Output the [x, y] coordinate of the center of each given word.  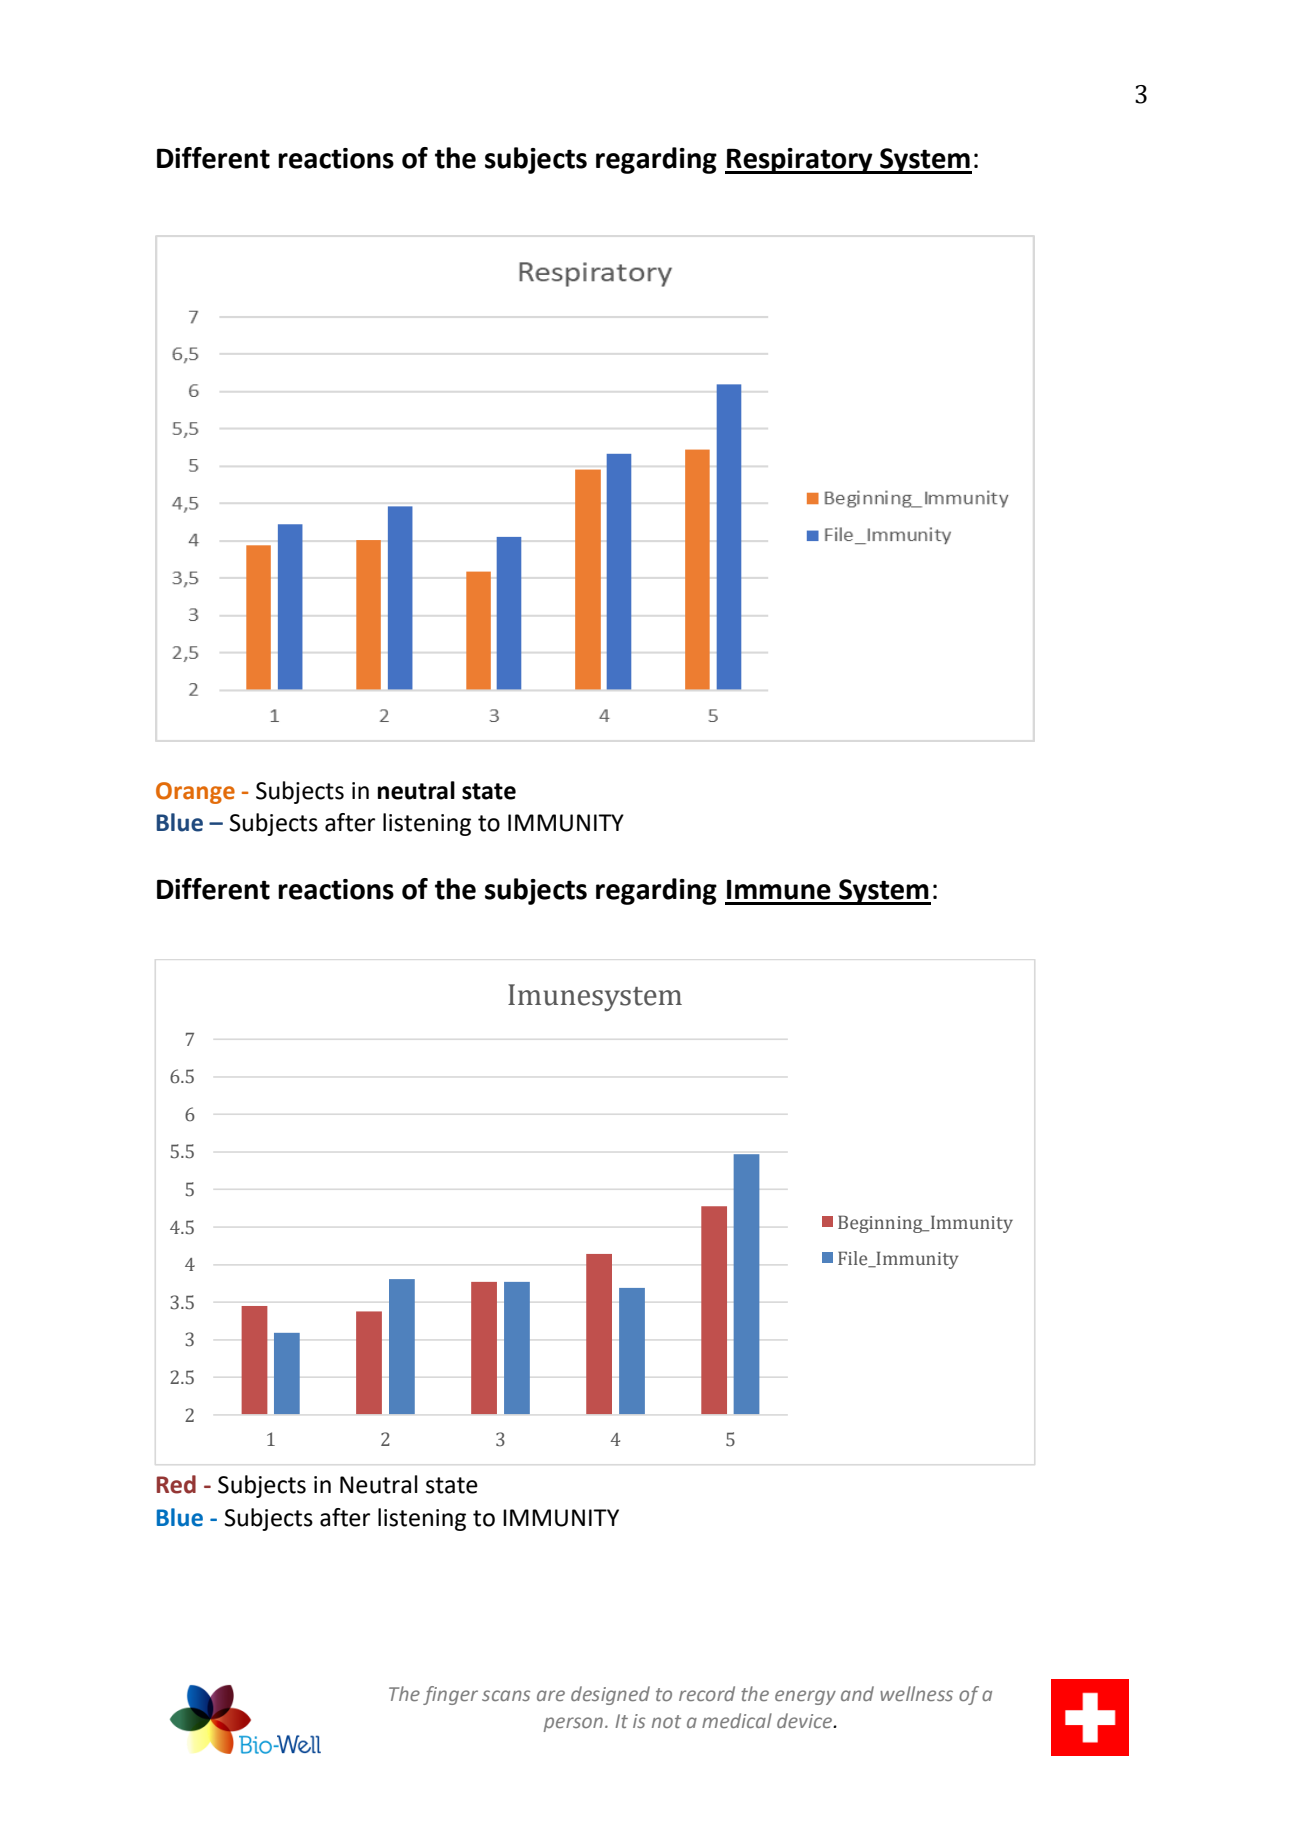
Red [176, 1484]
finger [450, 1695]
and [857, 1693]
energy [805, 1697]
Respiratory [800, 161]
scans [506, 1695]
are [551, 1695]
